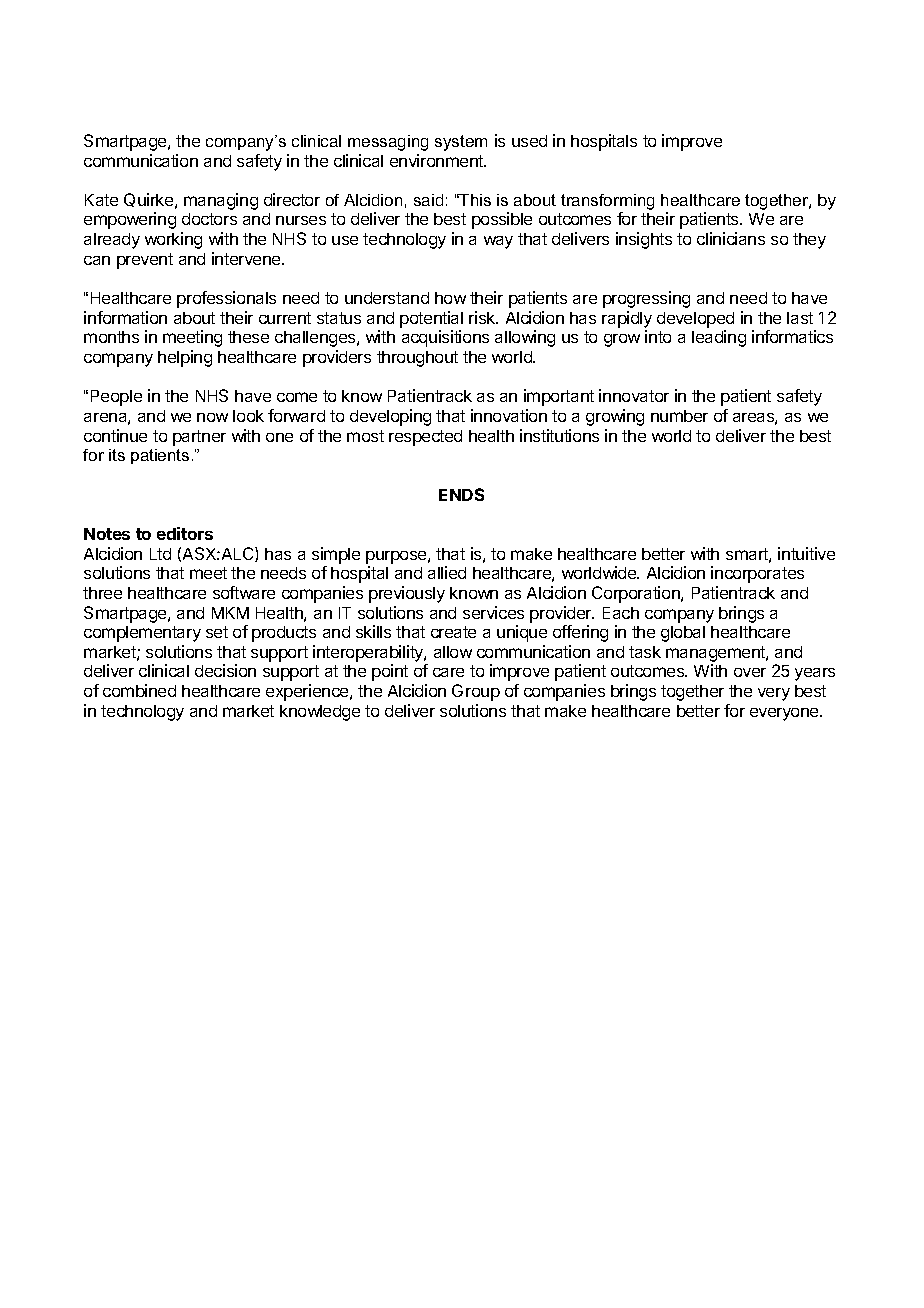 The image size is (924, 1308). Describe the element at coordinates (509, 415) in the screenshot. I see `innovation` at that location.
